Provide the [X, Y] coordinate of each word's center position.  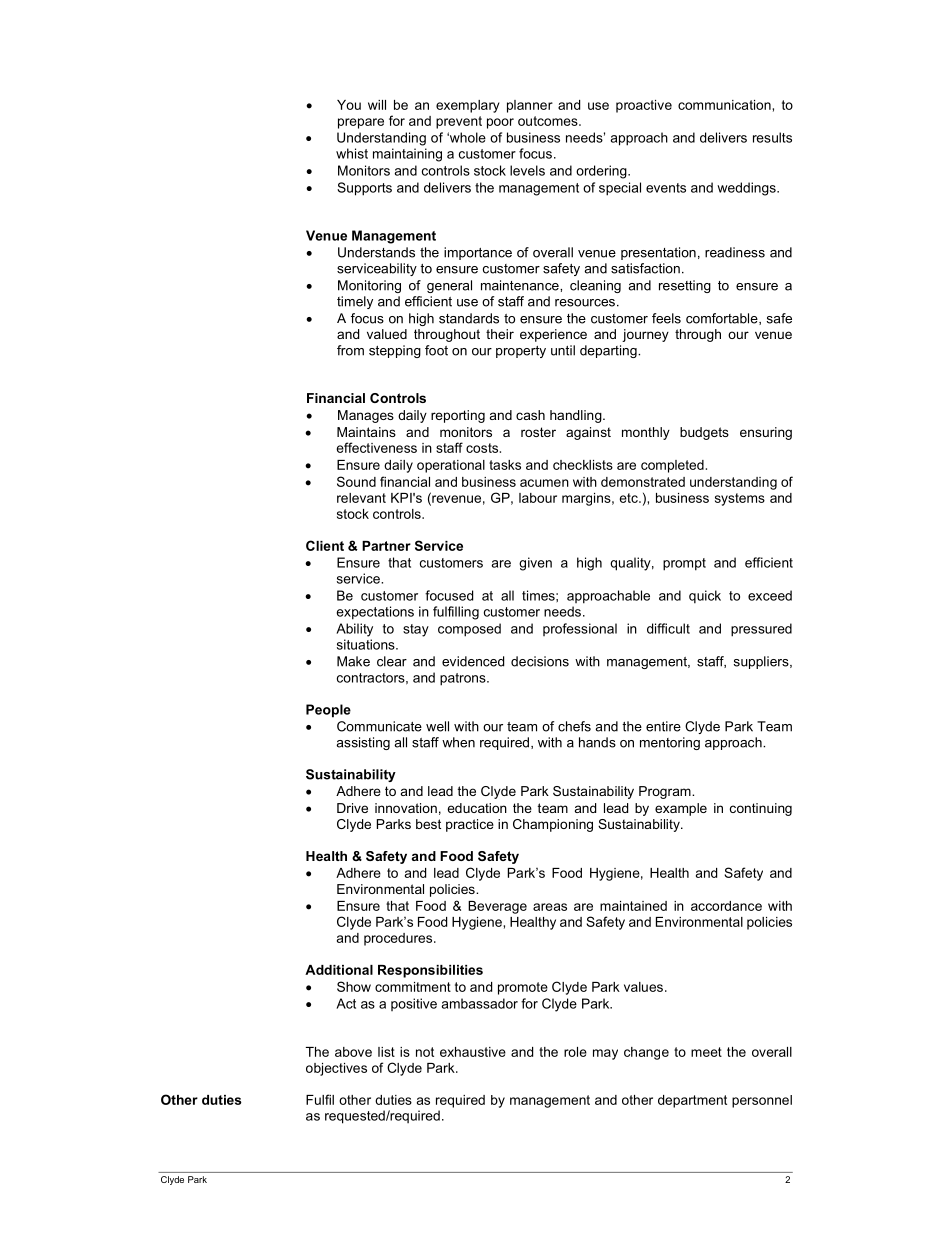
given [535, 564]
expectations [375, 613]
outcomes [549, 121]
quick [705, 597]
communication [725, 105]
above [353, 1052]
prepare [361, 123]
